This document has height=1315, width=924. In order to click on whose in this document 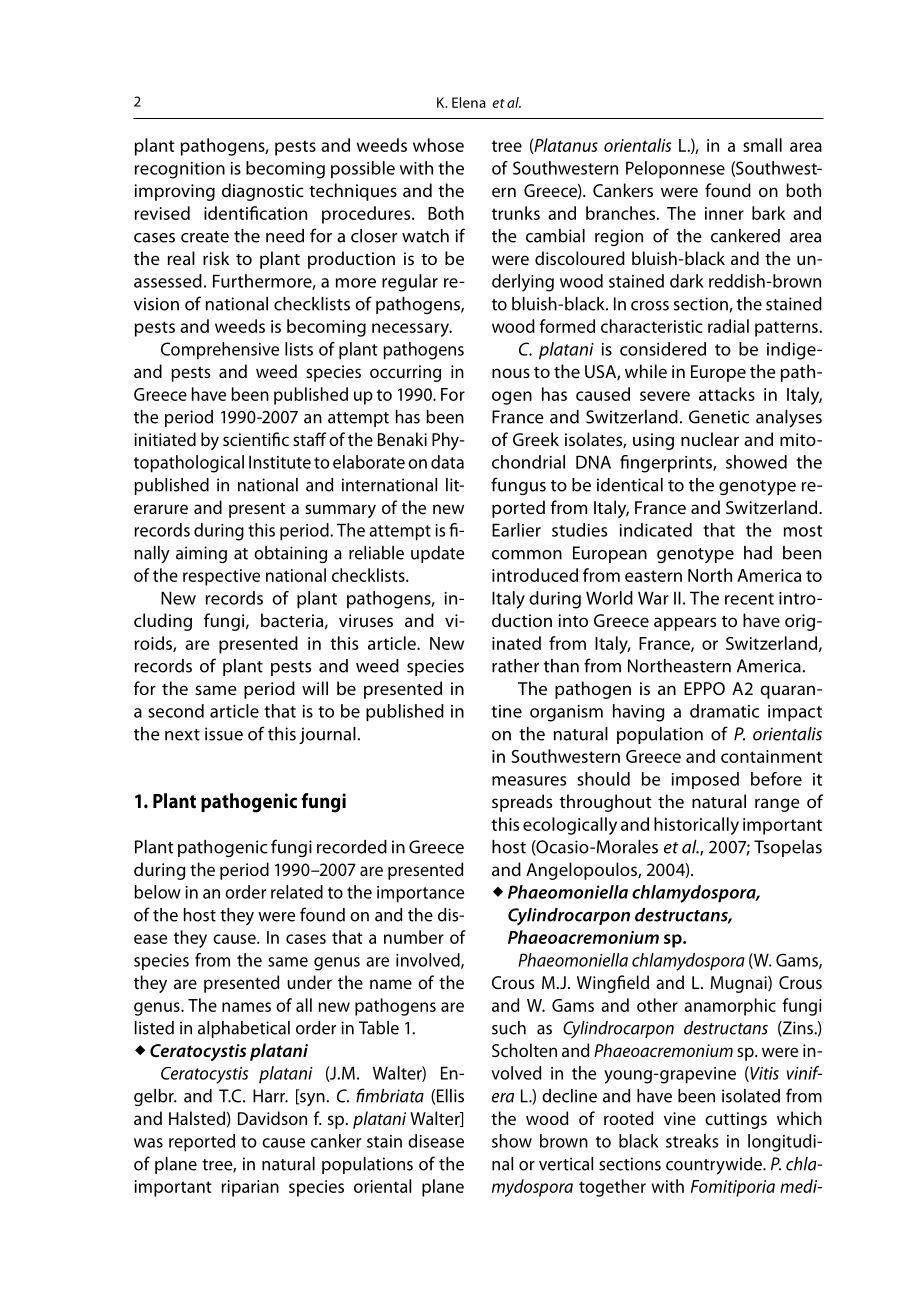, I will do `click(438, 145)`.
